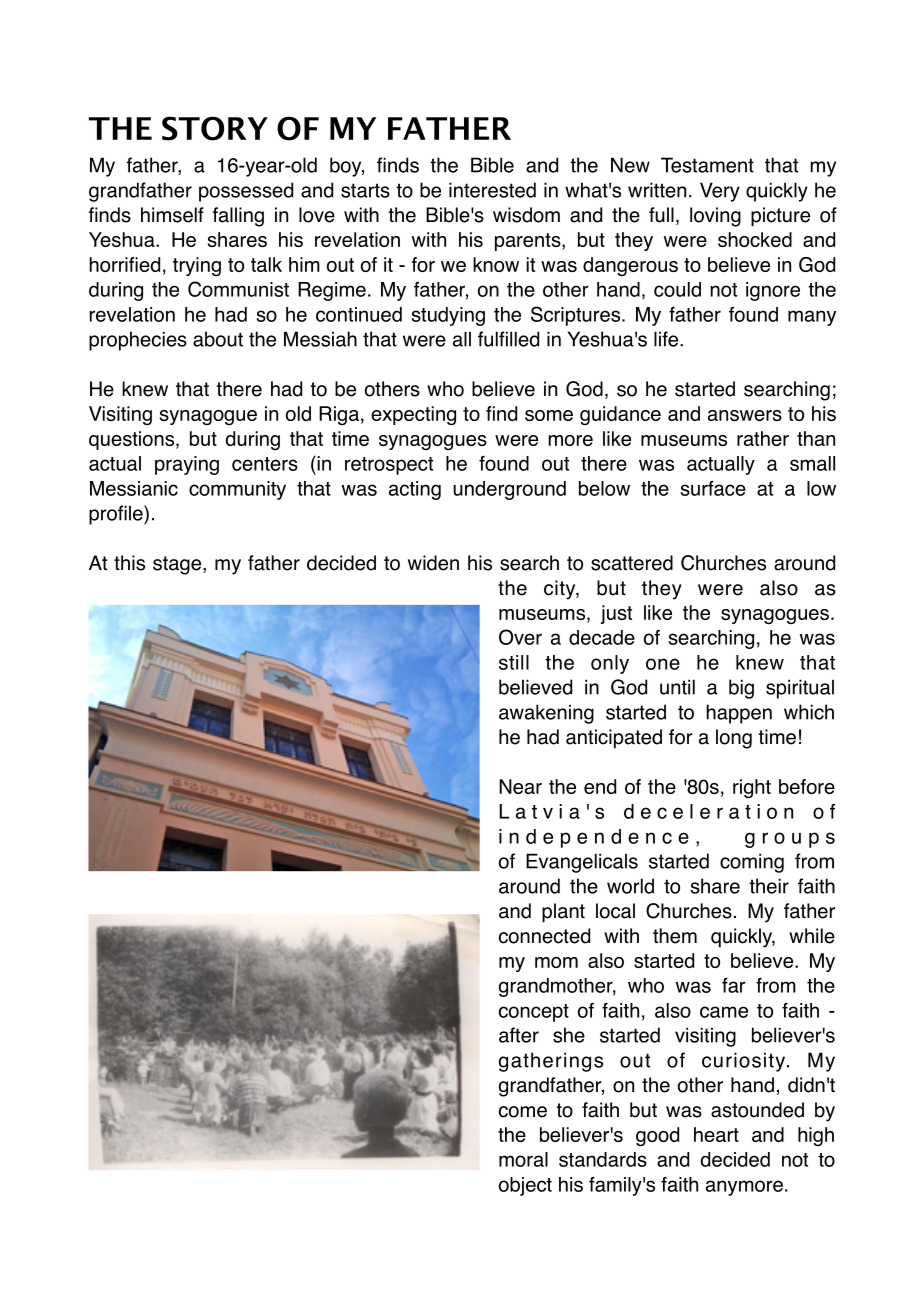 This screenshot has width=924, height=1308. What do you see at coordinates (514, 662) in the screenshot?
I see `still` at bounding box center [514, 662].
